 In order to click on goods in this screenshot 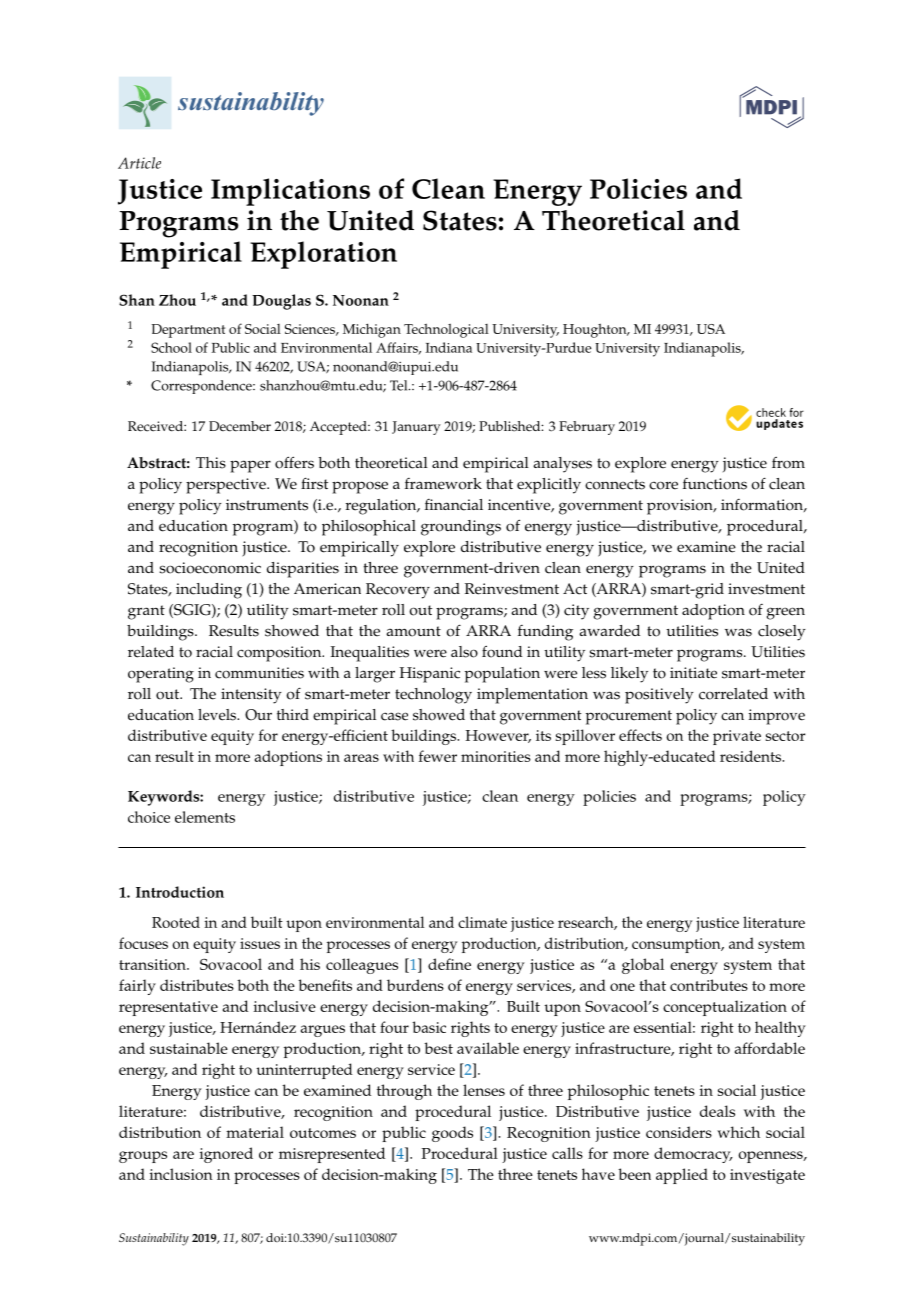, I will do `click(452, 1134)`.
